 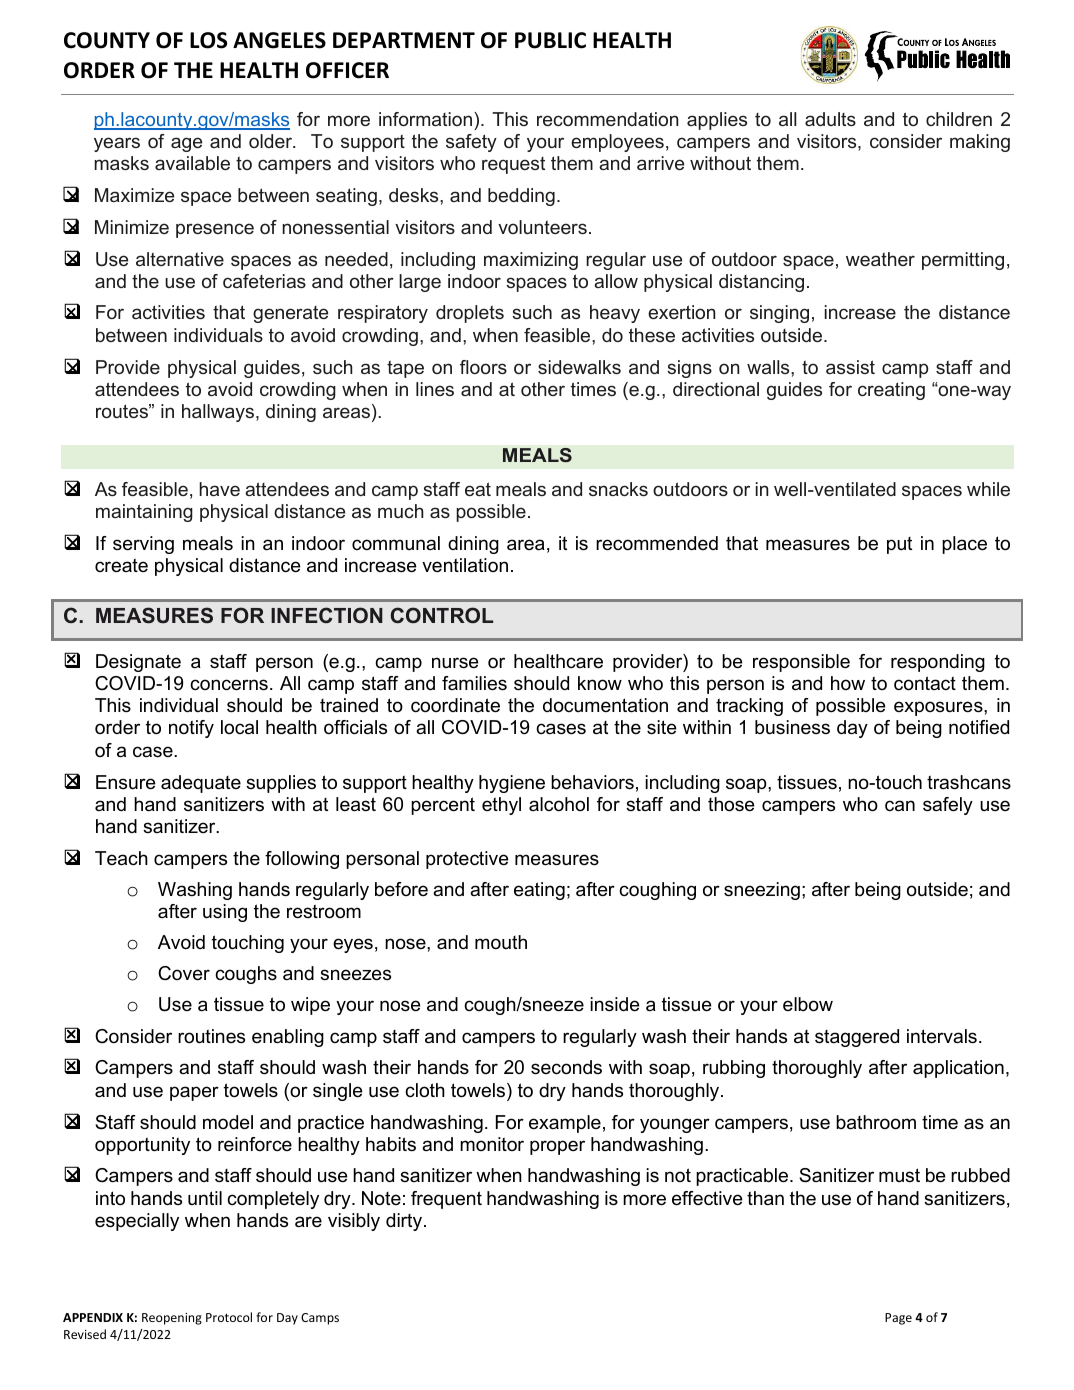 I want to click on sneezing, so click(x=762, y=891).
